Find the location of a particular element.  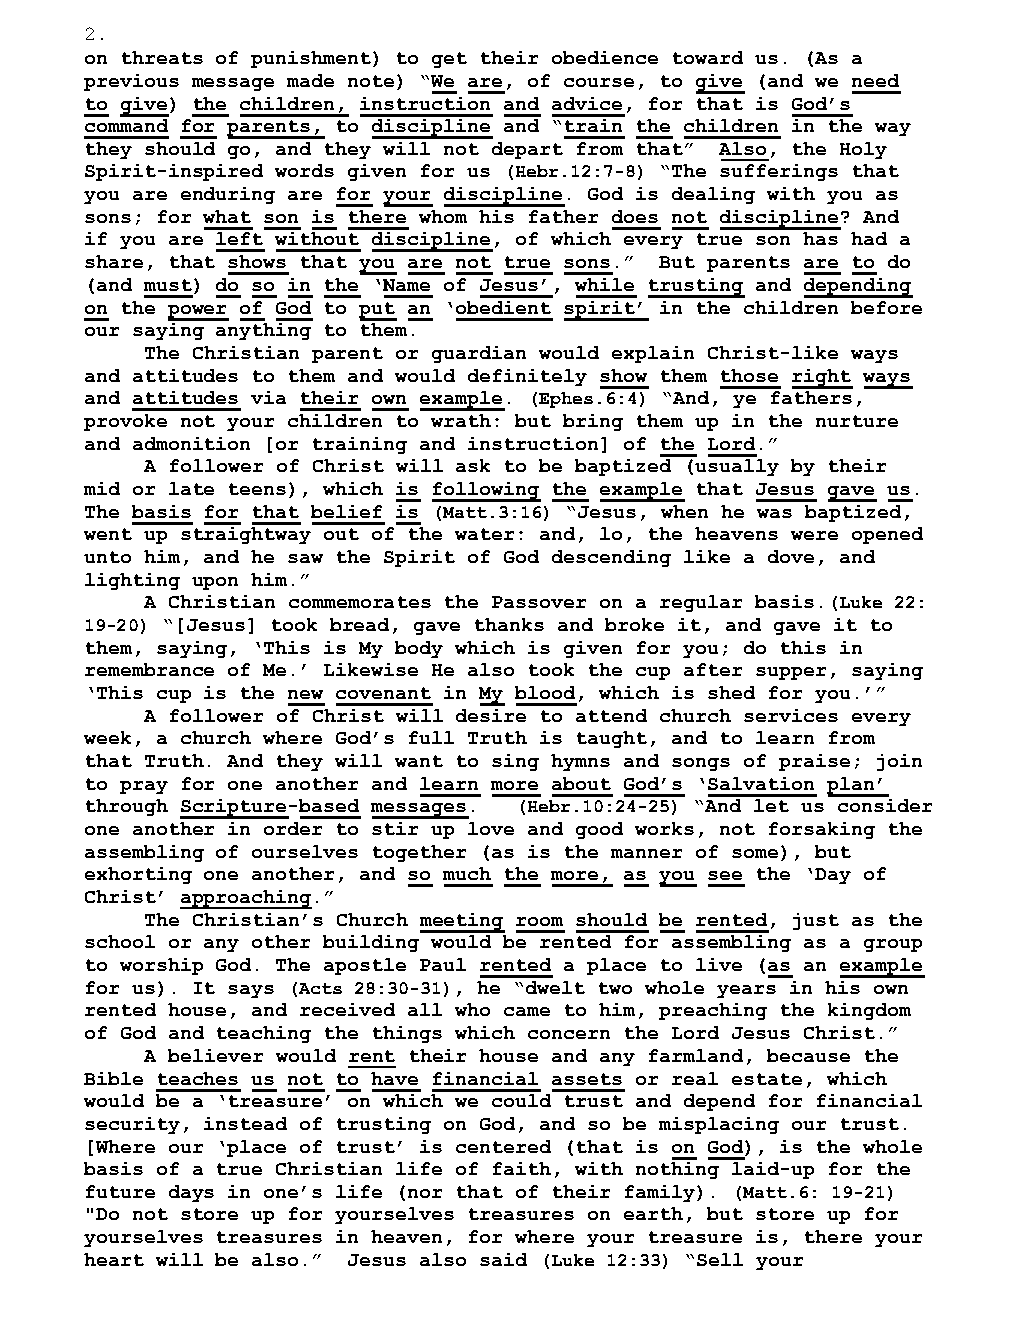

Sell is located at coordinates (720, 1259).
